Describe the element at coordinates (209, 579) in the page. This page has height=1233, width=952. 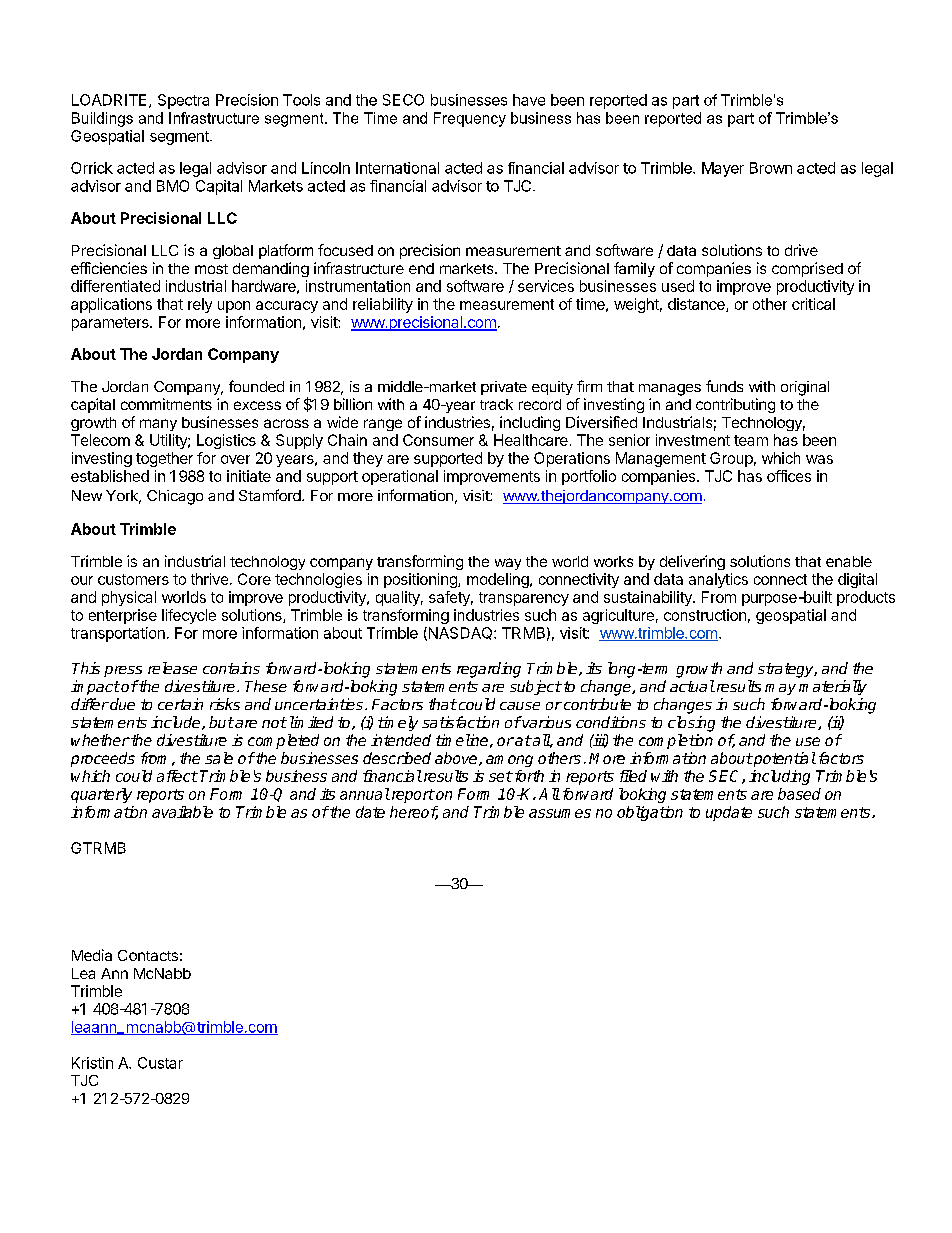
I see `thrive` at that location.
